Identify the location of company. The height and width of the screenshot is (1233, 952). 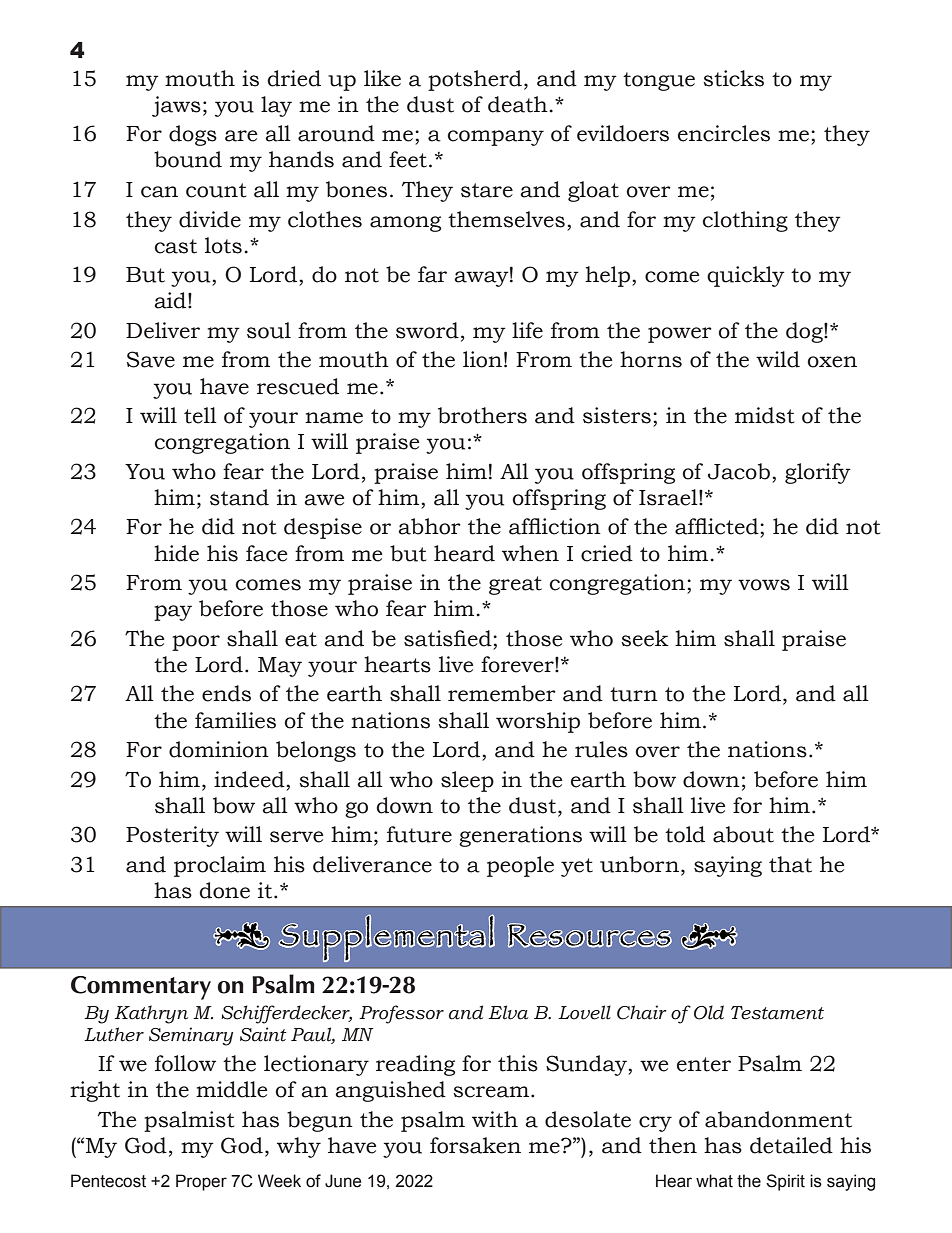
(496, 138).
